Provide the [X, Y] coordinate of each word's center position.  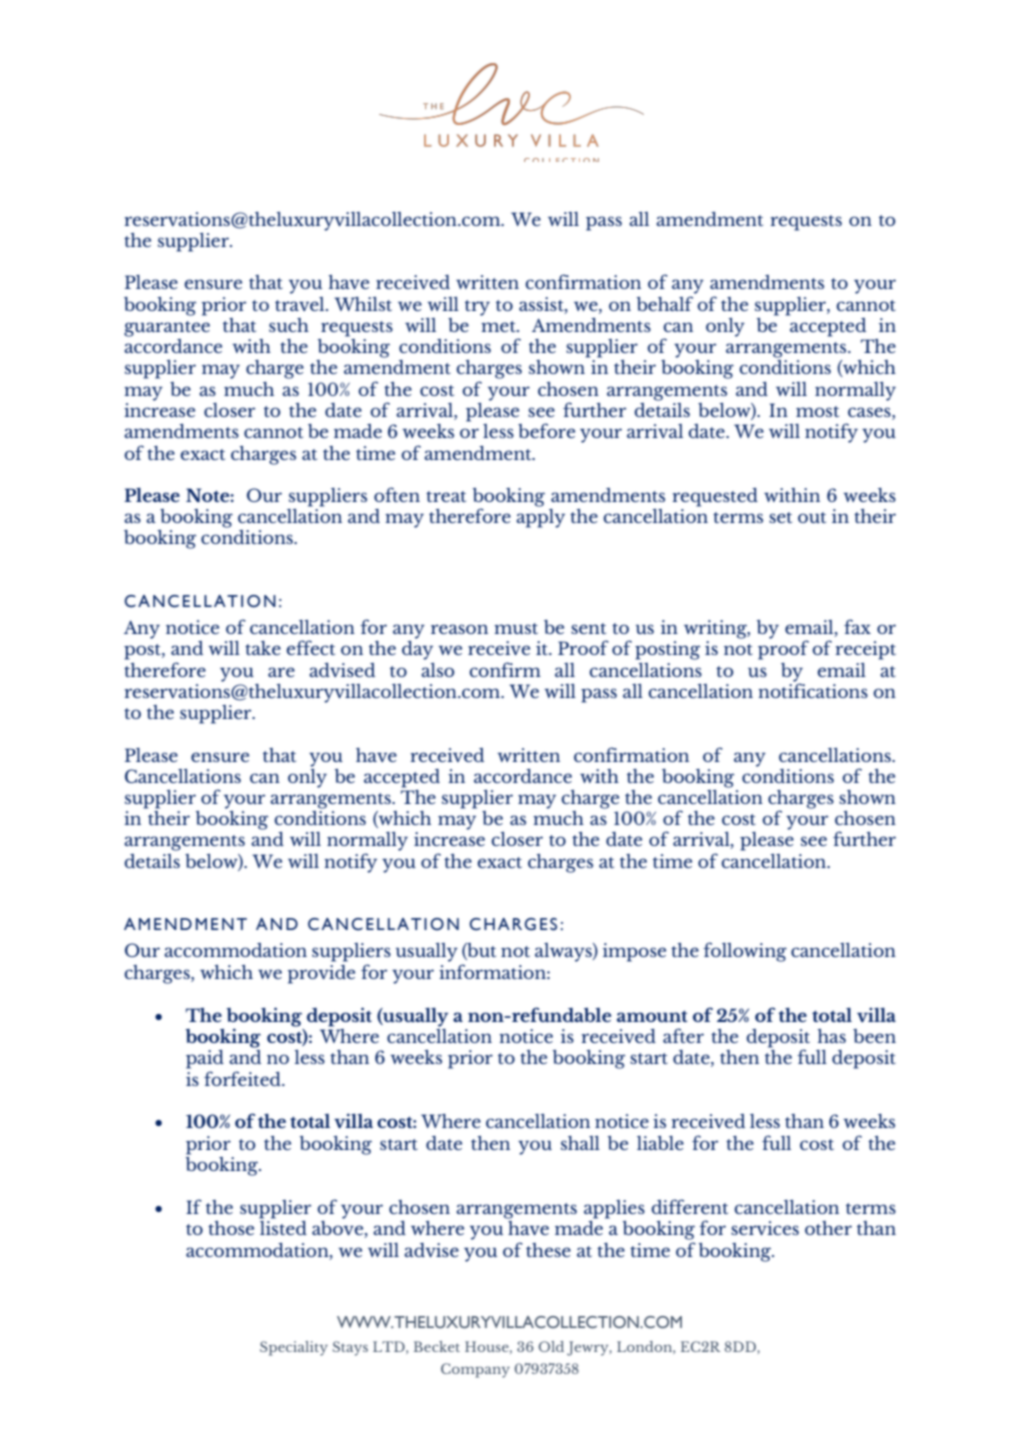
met [499, 326]
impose [634, 952]
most [817, 411]
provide [321, 974]
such [289, 325]
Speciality [294, 1348]
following [745, 952]
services [765, 1228]
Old [551, 1346]
